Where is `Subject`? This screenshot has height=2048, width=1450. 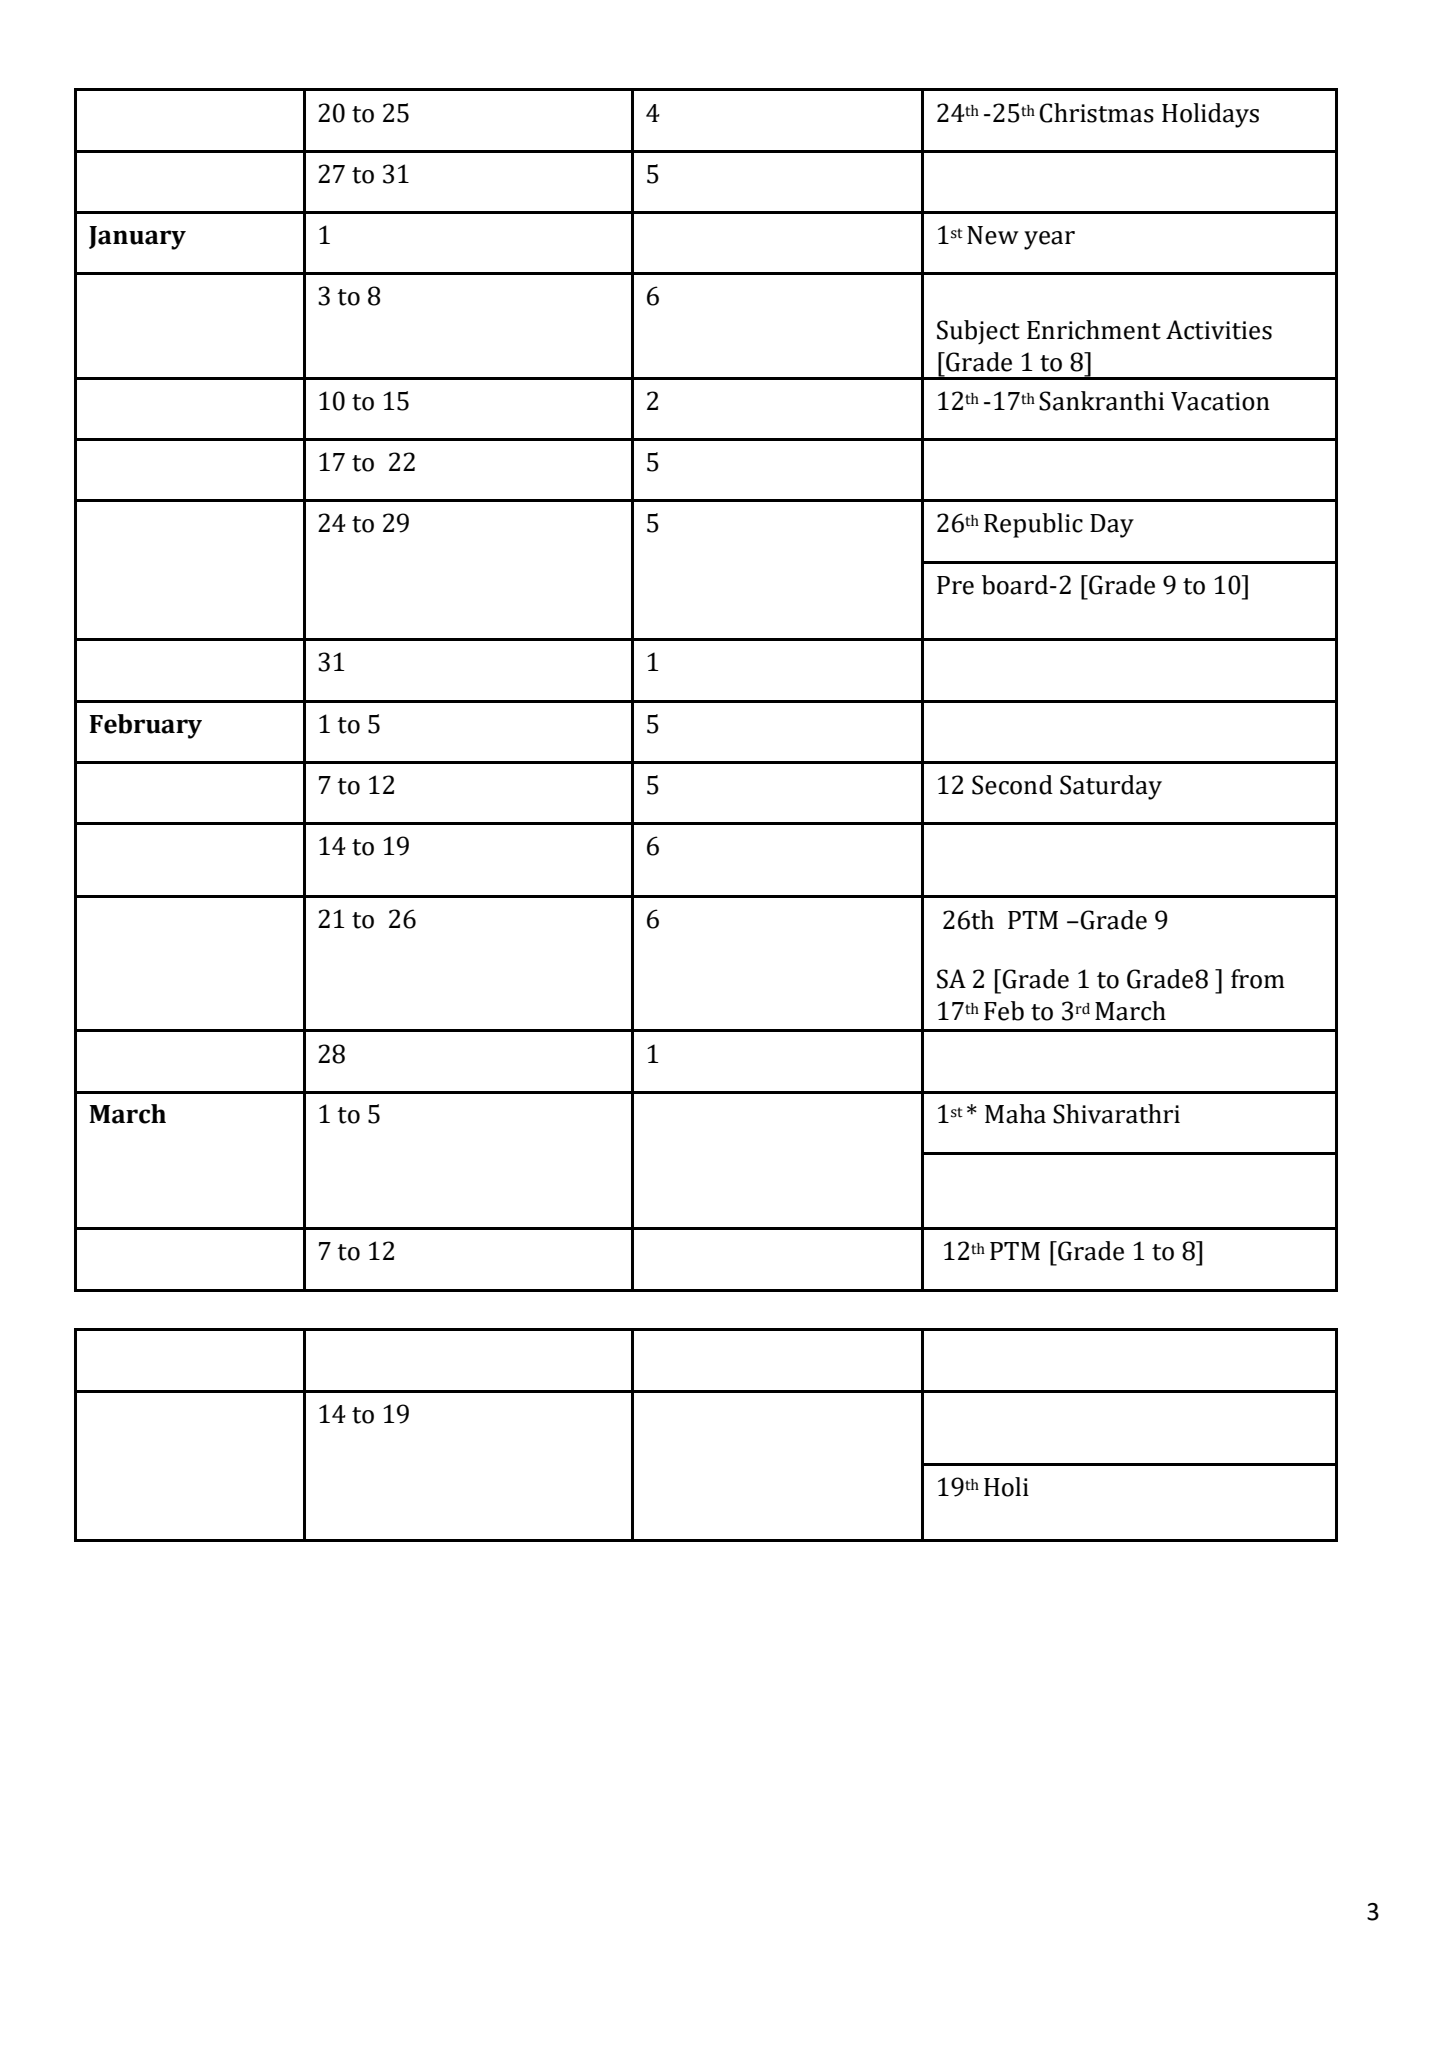 Subject is located at coordinates (978, 332).
